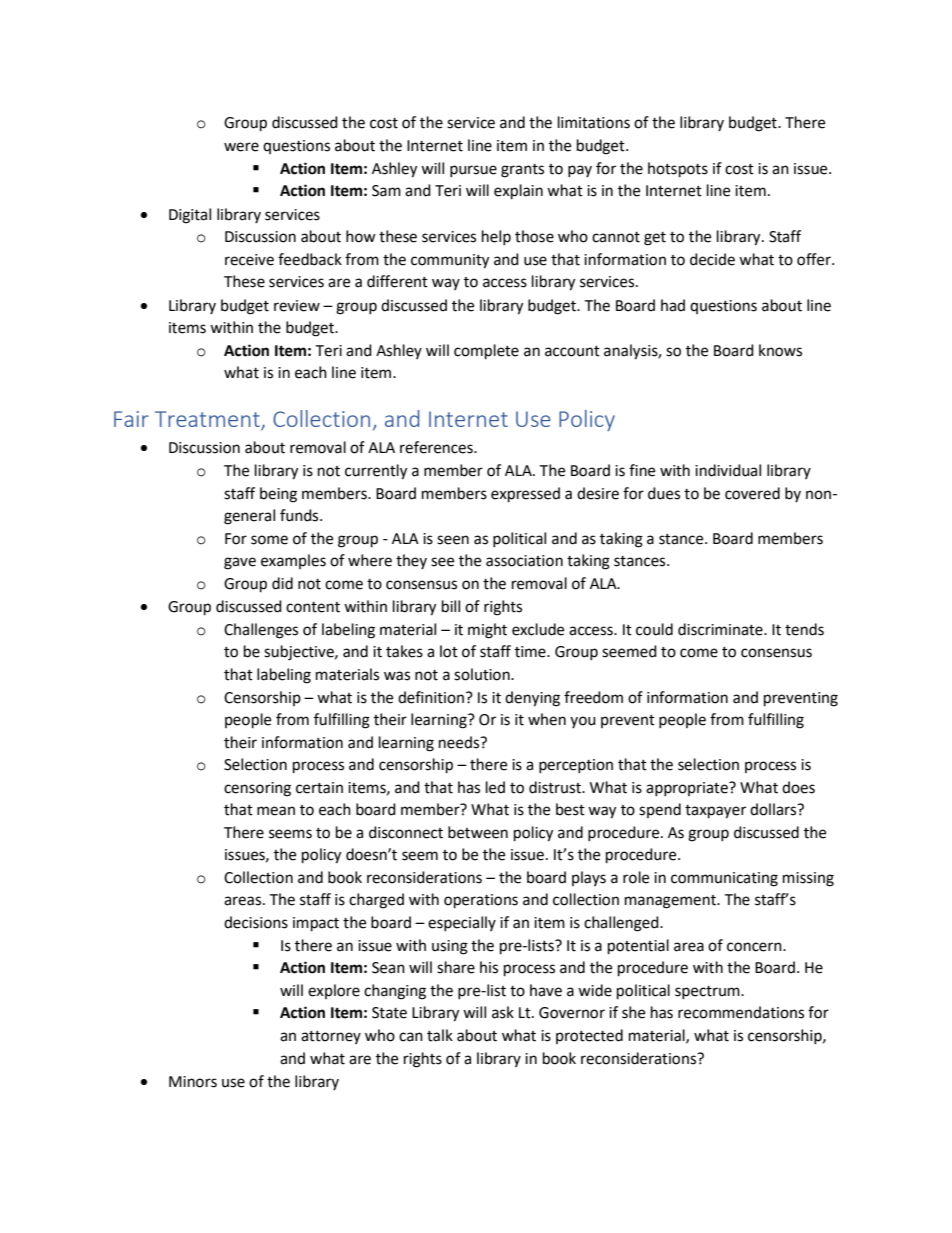  What do you see at coordinates (451, 606) in the image?
I see `bill` at bounding box center [451, 606].
